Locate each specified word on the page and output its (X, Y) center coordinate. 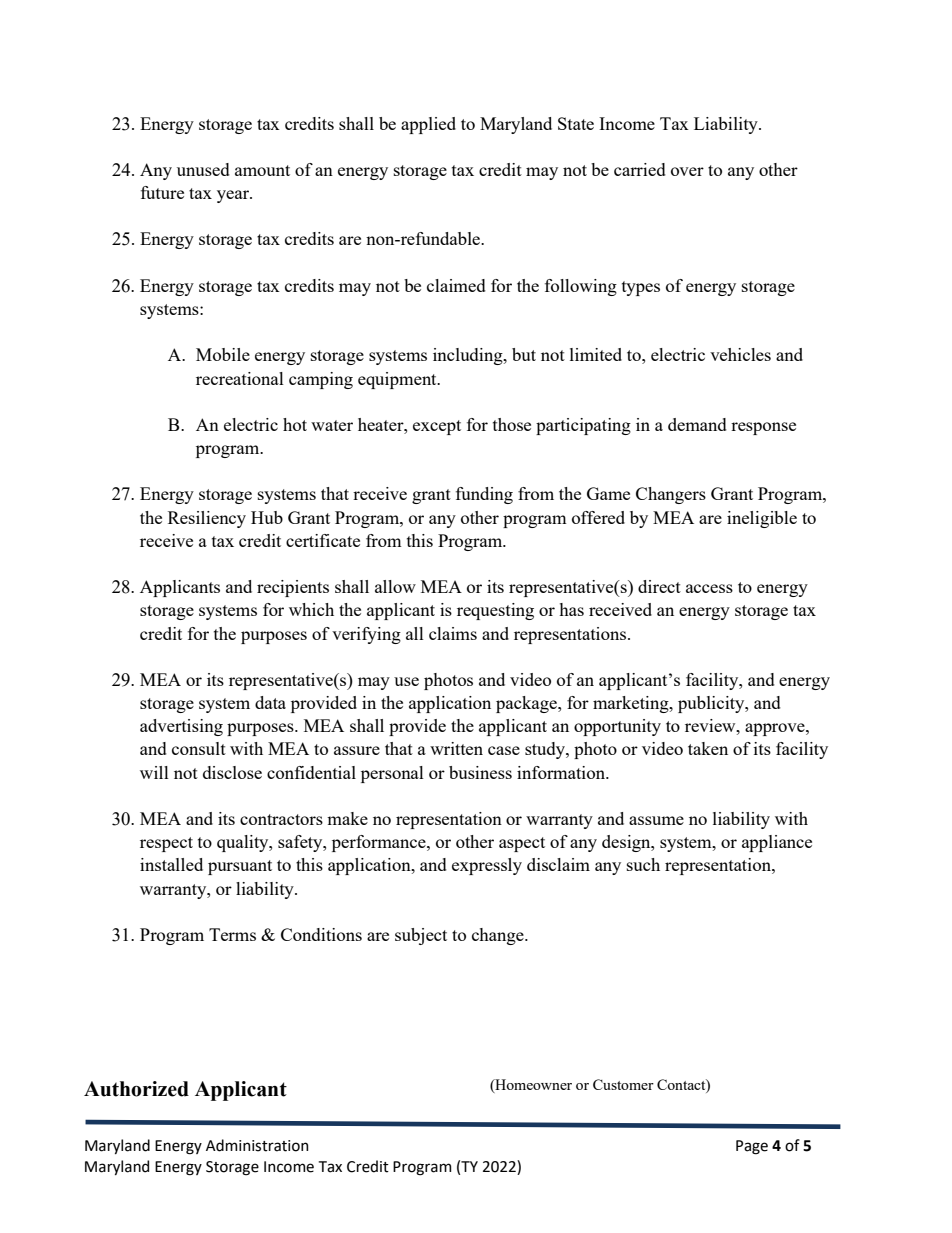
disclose (232, 772)
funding (484, 495)
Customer (623, 1084)
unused (203, 169)
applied (428, 125)
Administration (257, 1145)
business (480, 772)
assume (656, 820)
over (687, 171)
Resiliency (207, 519)
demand (697, 424)
